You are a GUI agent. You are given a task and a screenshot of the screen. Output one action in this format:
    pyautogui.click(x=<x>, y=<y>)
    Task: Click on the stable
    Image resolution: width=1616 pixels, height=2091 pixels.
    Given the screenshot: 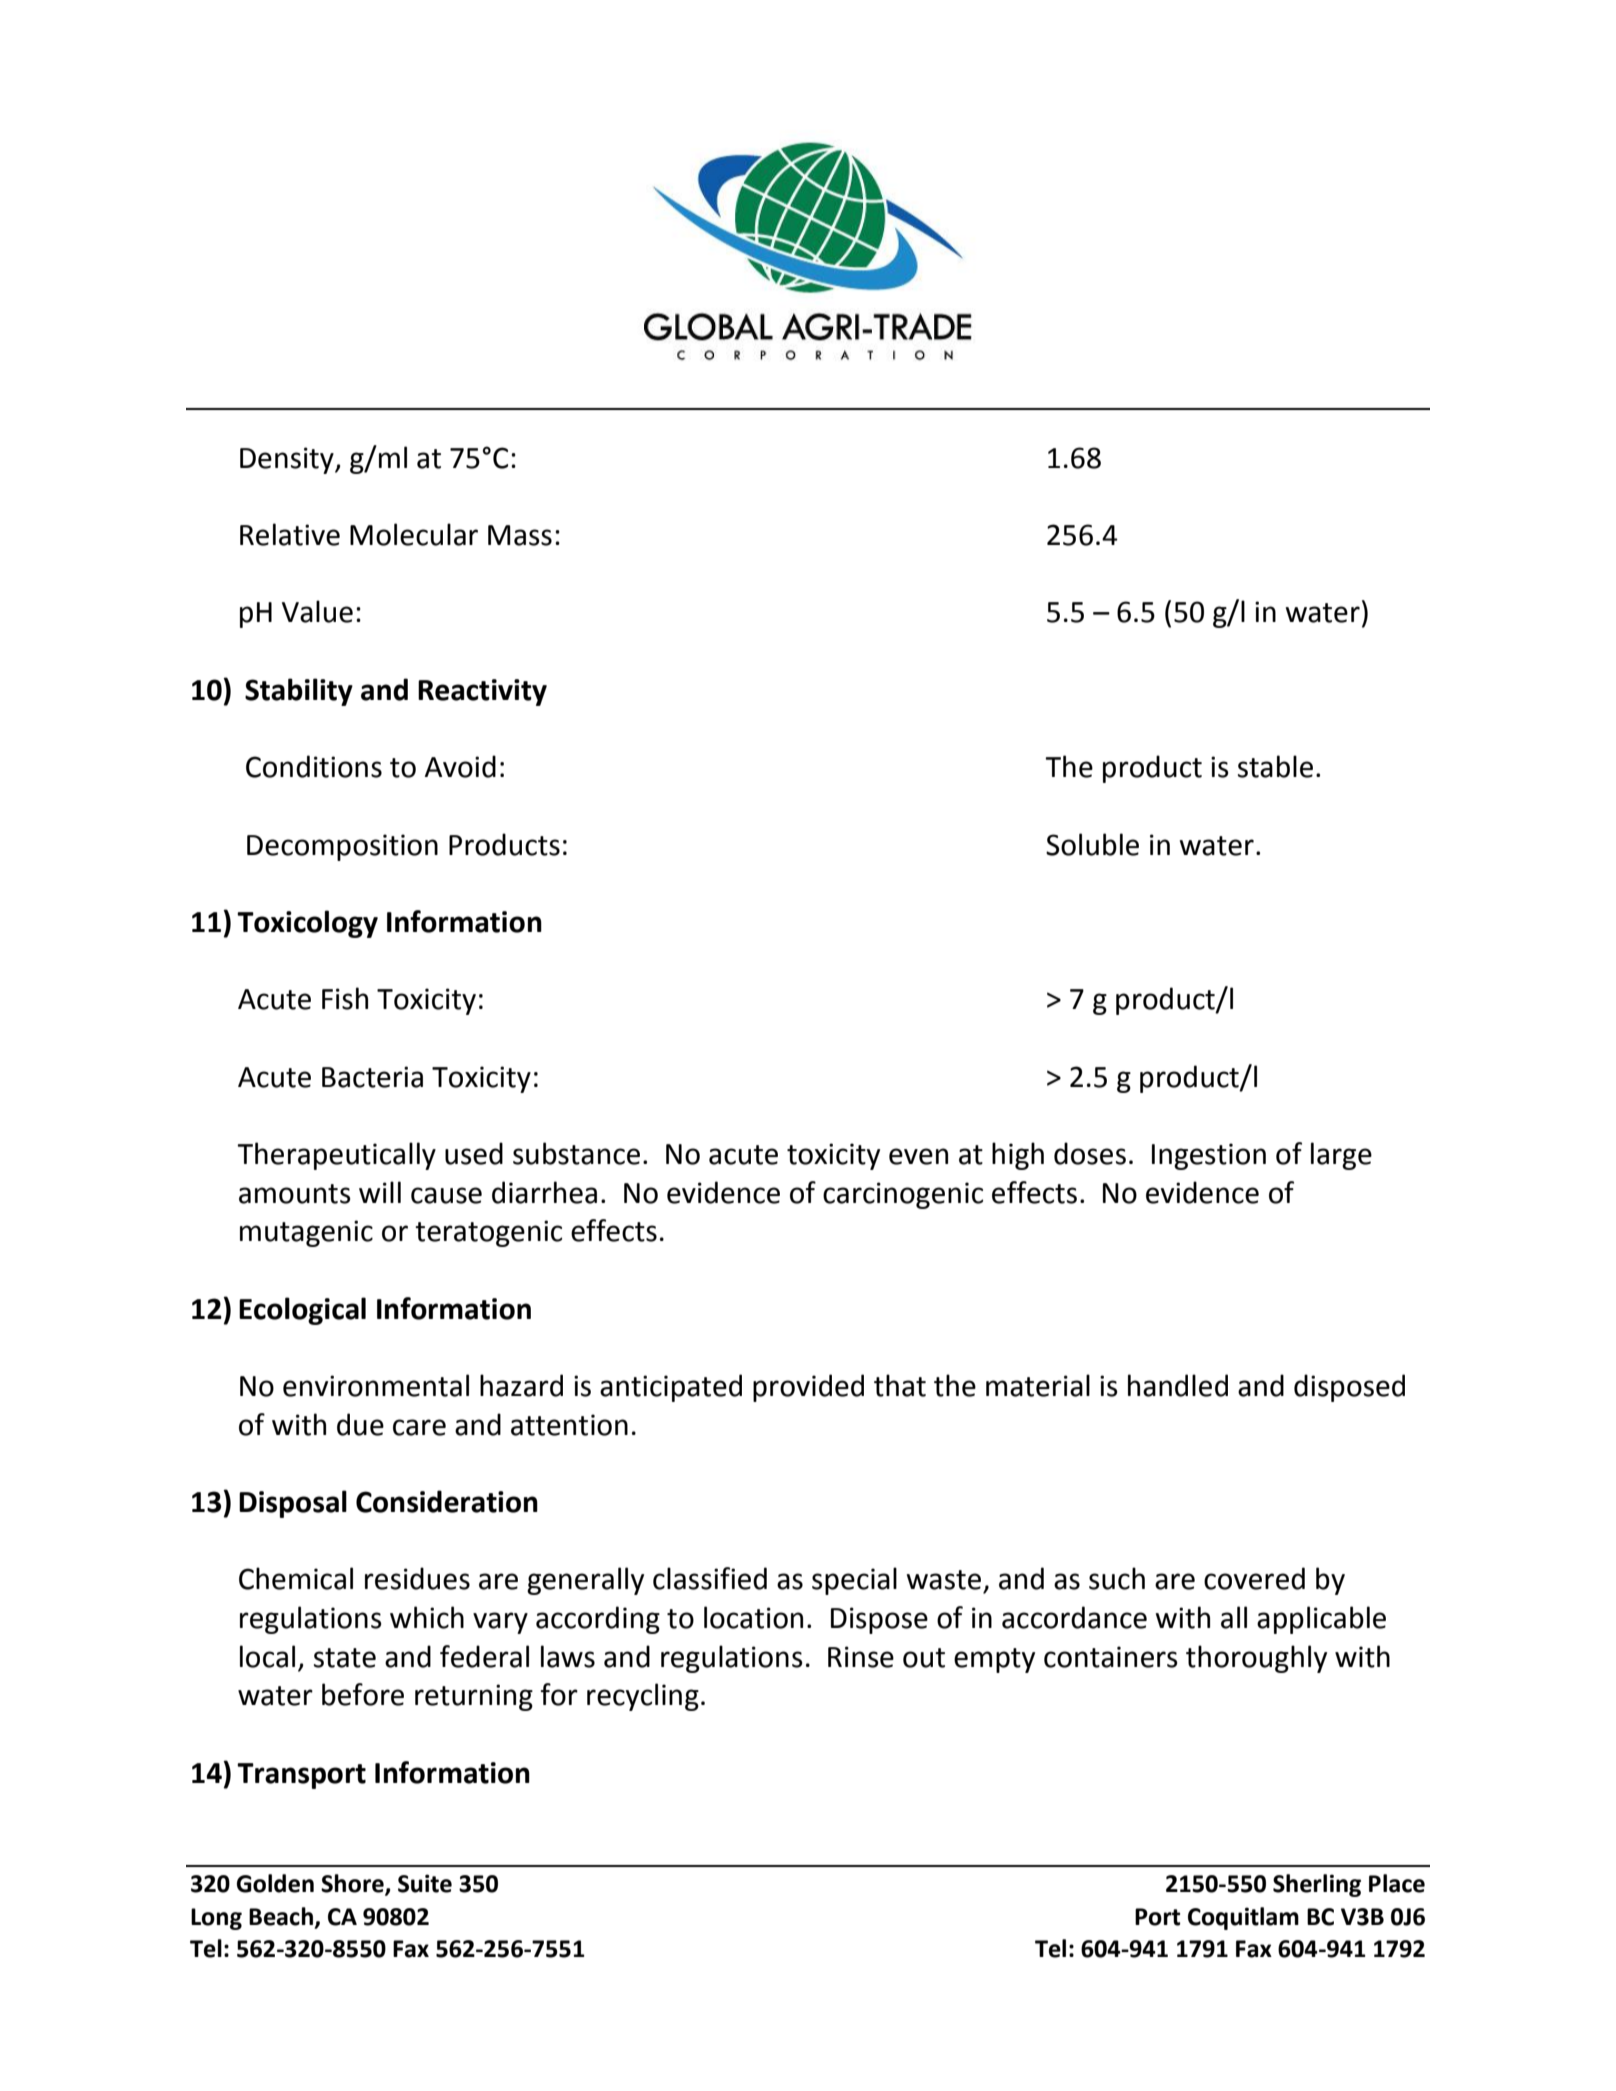 What is the action you would take?
    pyautogui.click(x=1275, y=766)
